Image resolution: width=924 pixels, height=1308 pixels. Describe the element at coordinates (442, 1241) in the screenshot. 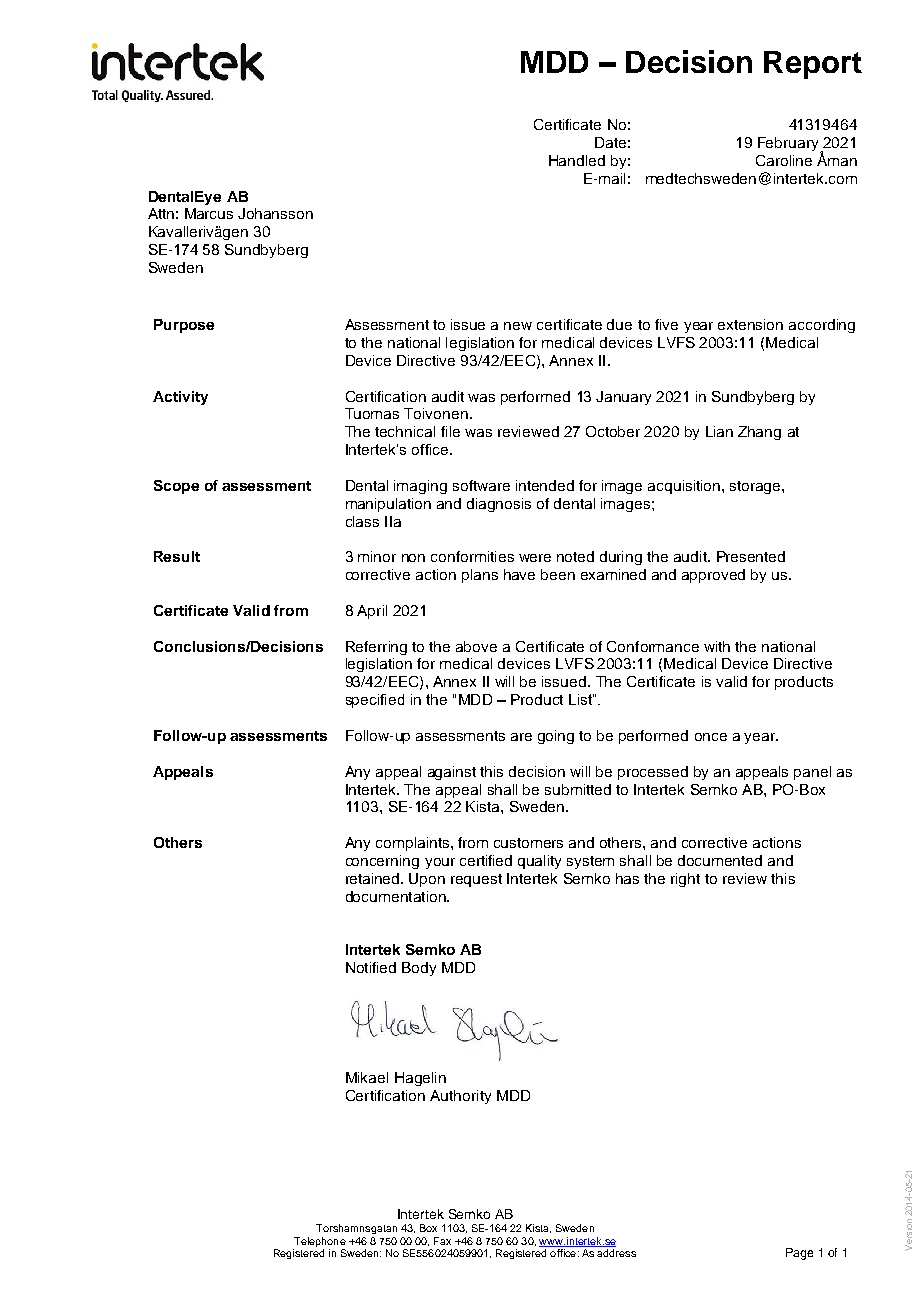

I see `Fax` at that location.
